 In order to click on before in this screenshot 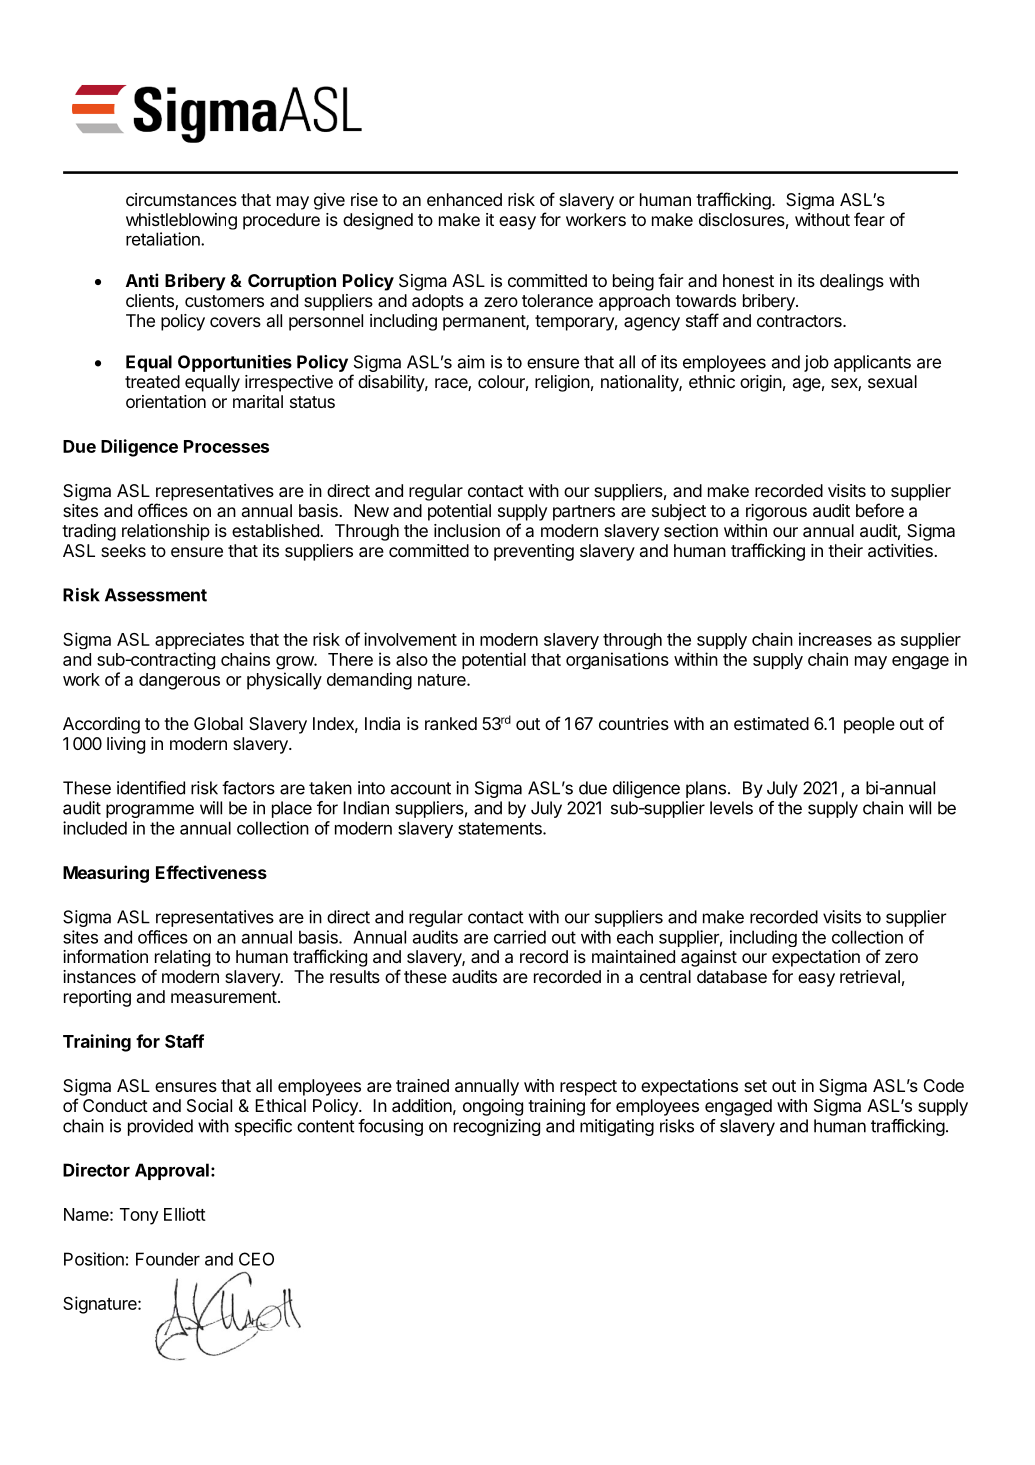, I will do `click(880, 510)`.
